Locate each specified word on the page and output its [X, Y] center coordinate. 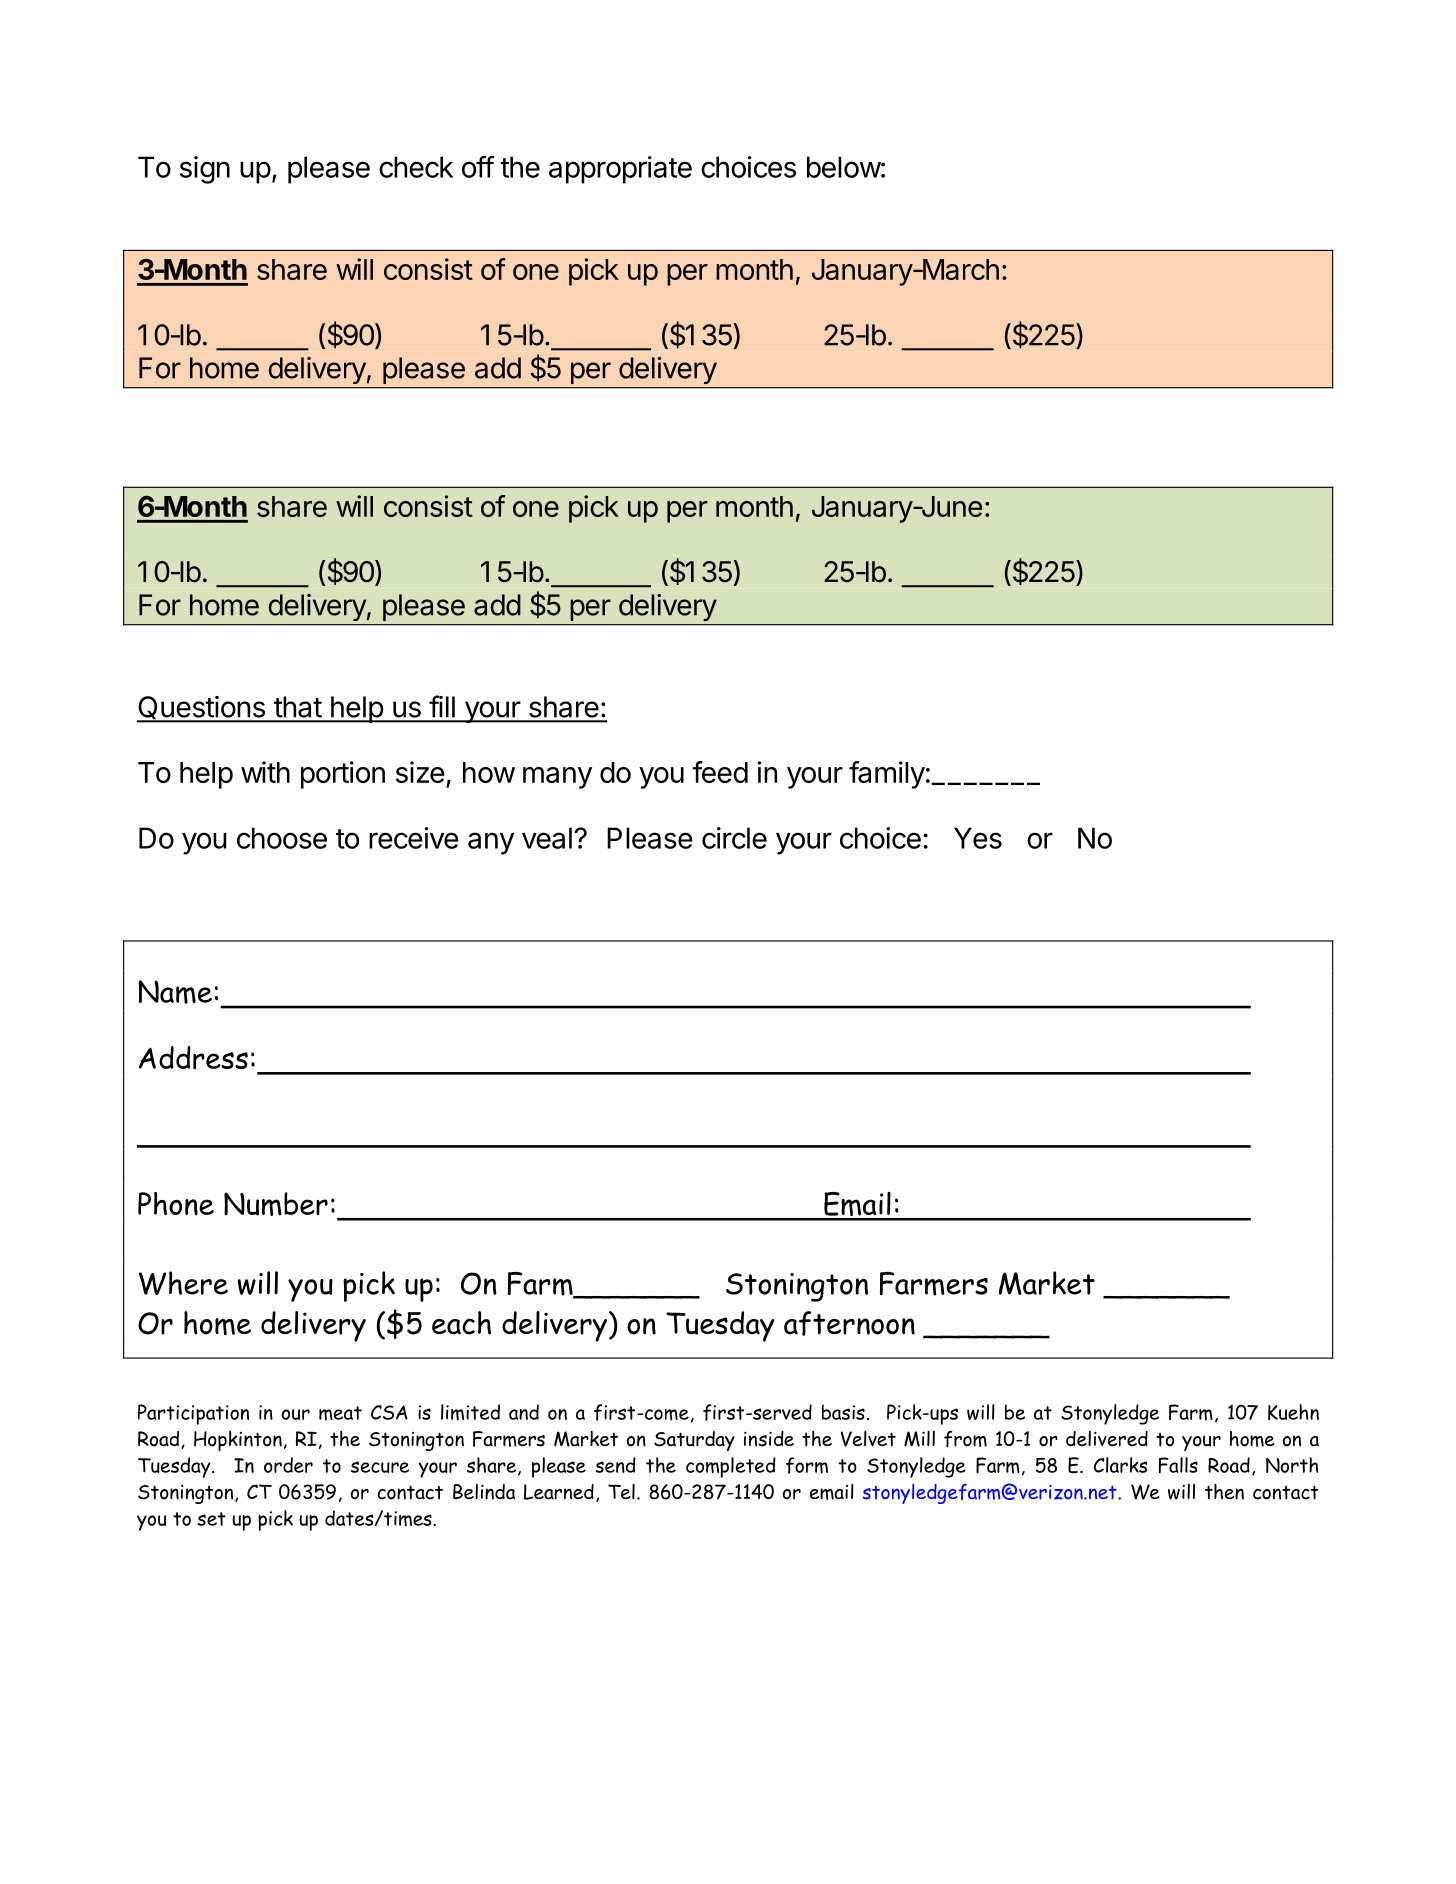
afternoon [849, 1323]
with [265, 772]
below [844, 167]
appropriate [620, 170]
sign [205, 170]
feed [720, 772]
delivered [1107, 1439]
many [557, 778]
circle [734, 838]
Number [276, 1204]
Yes [978, 838]
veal [547, 838]
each [461, 1323]
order [288, 1465]
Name [175, 992]
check [416, 167]
